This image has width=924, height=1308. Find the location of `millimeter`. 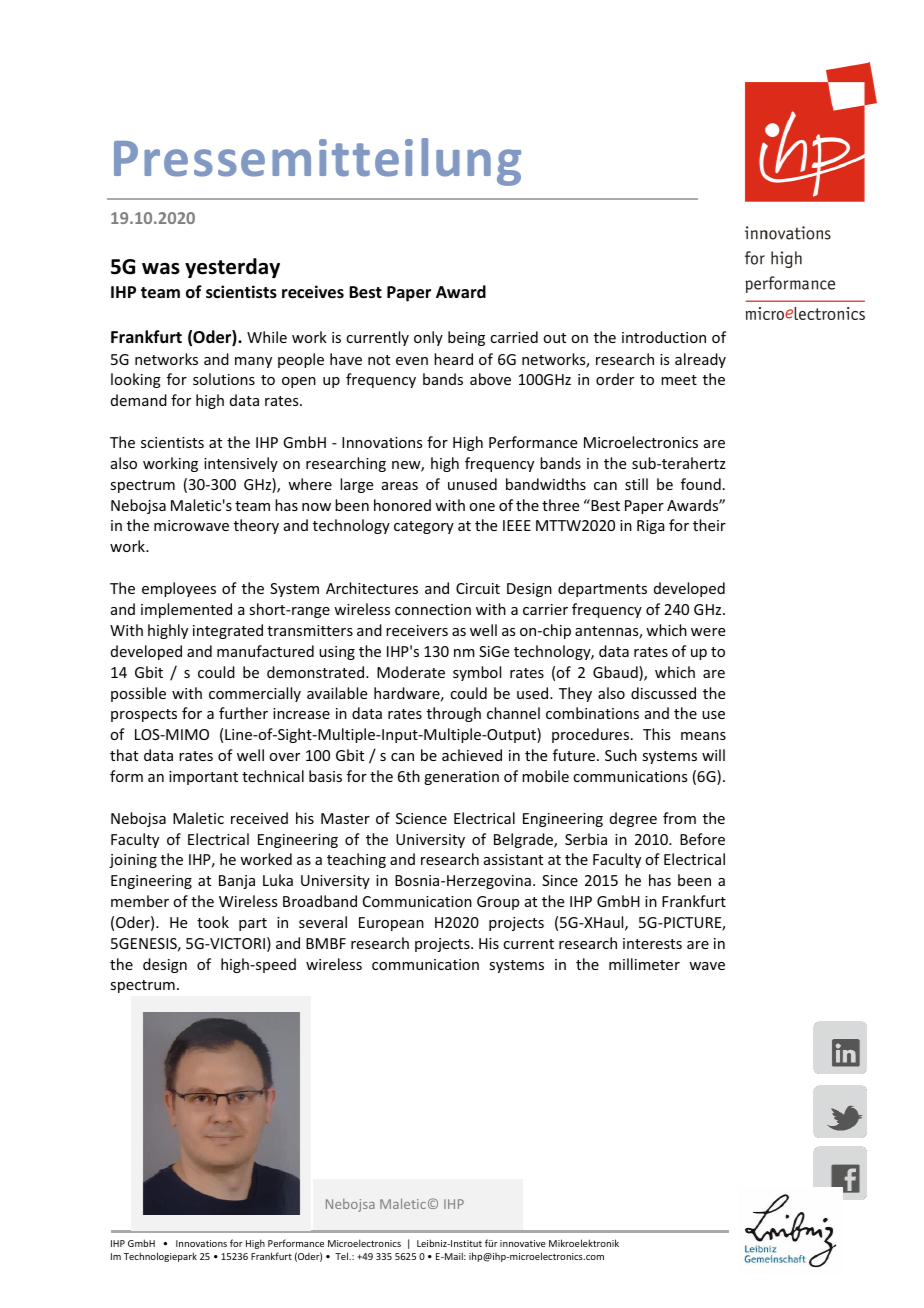

millimeter is located at coordinates (644, 964).
